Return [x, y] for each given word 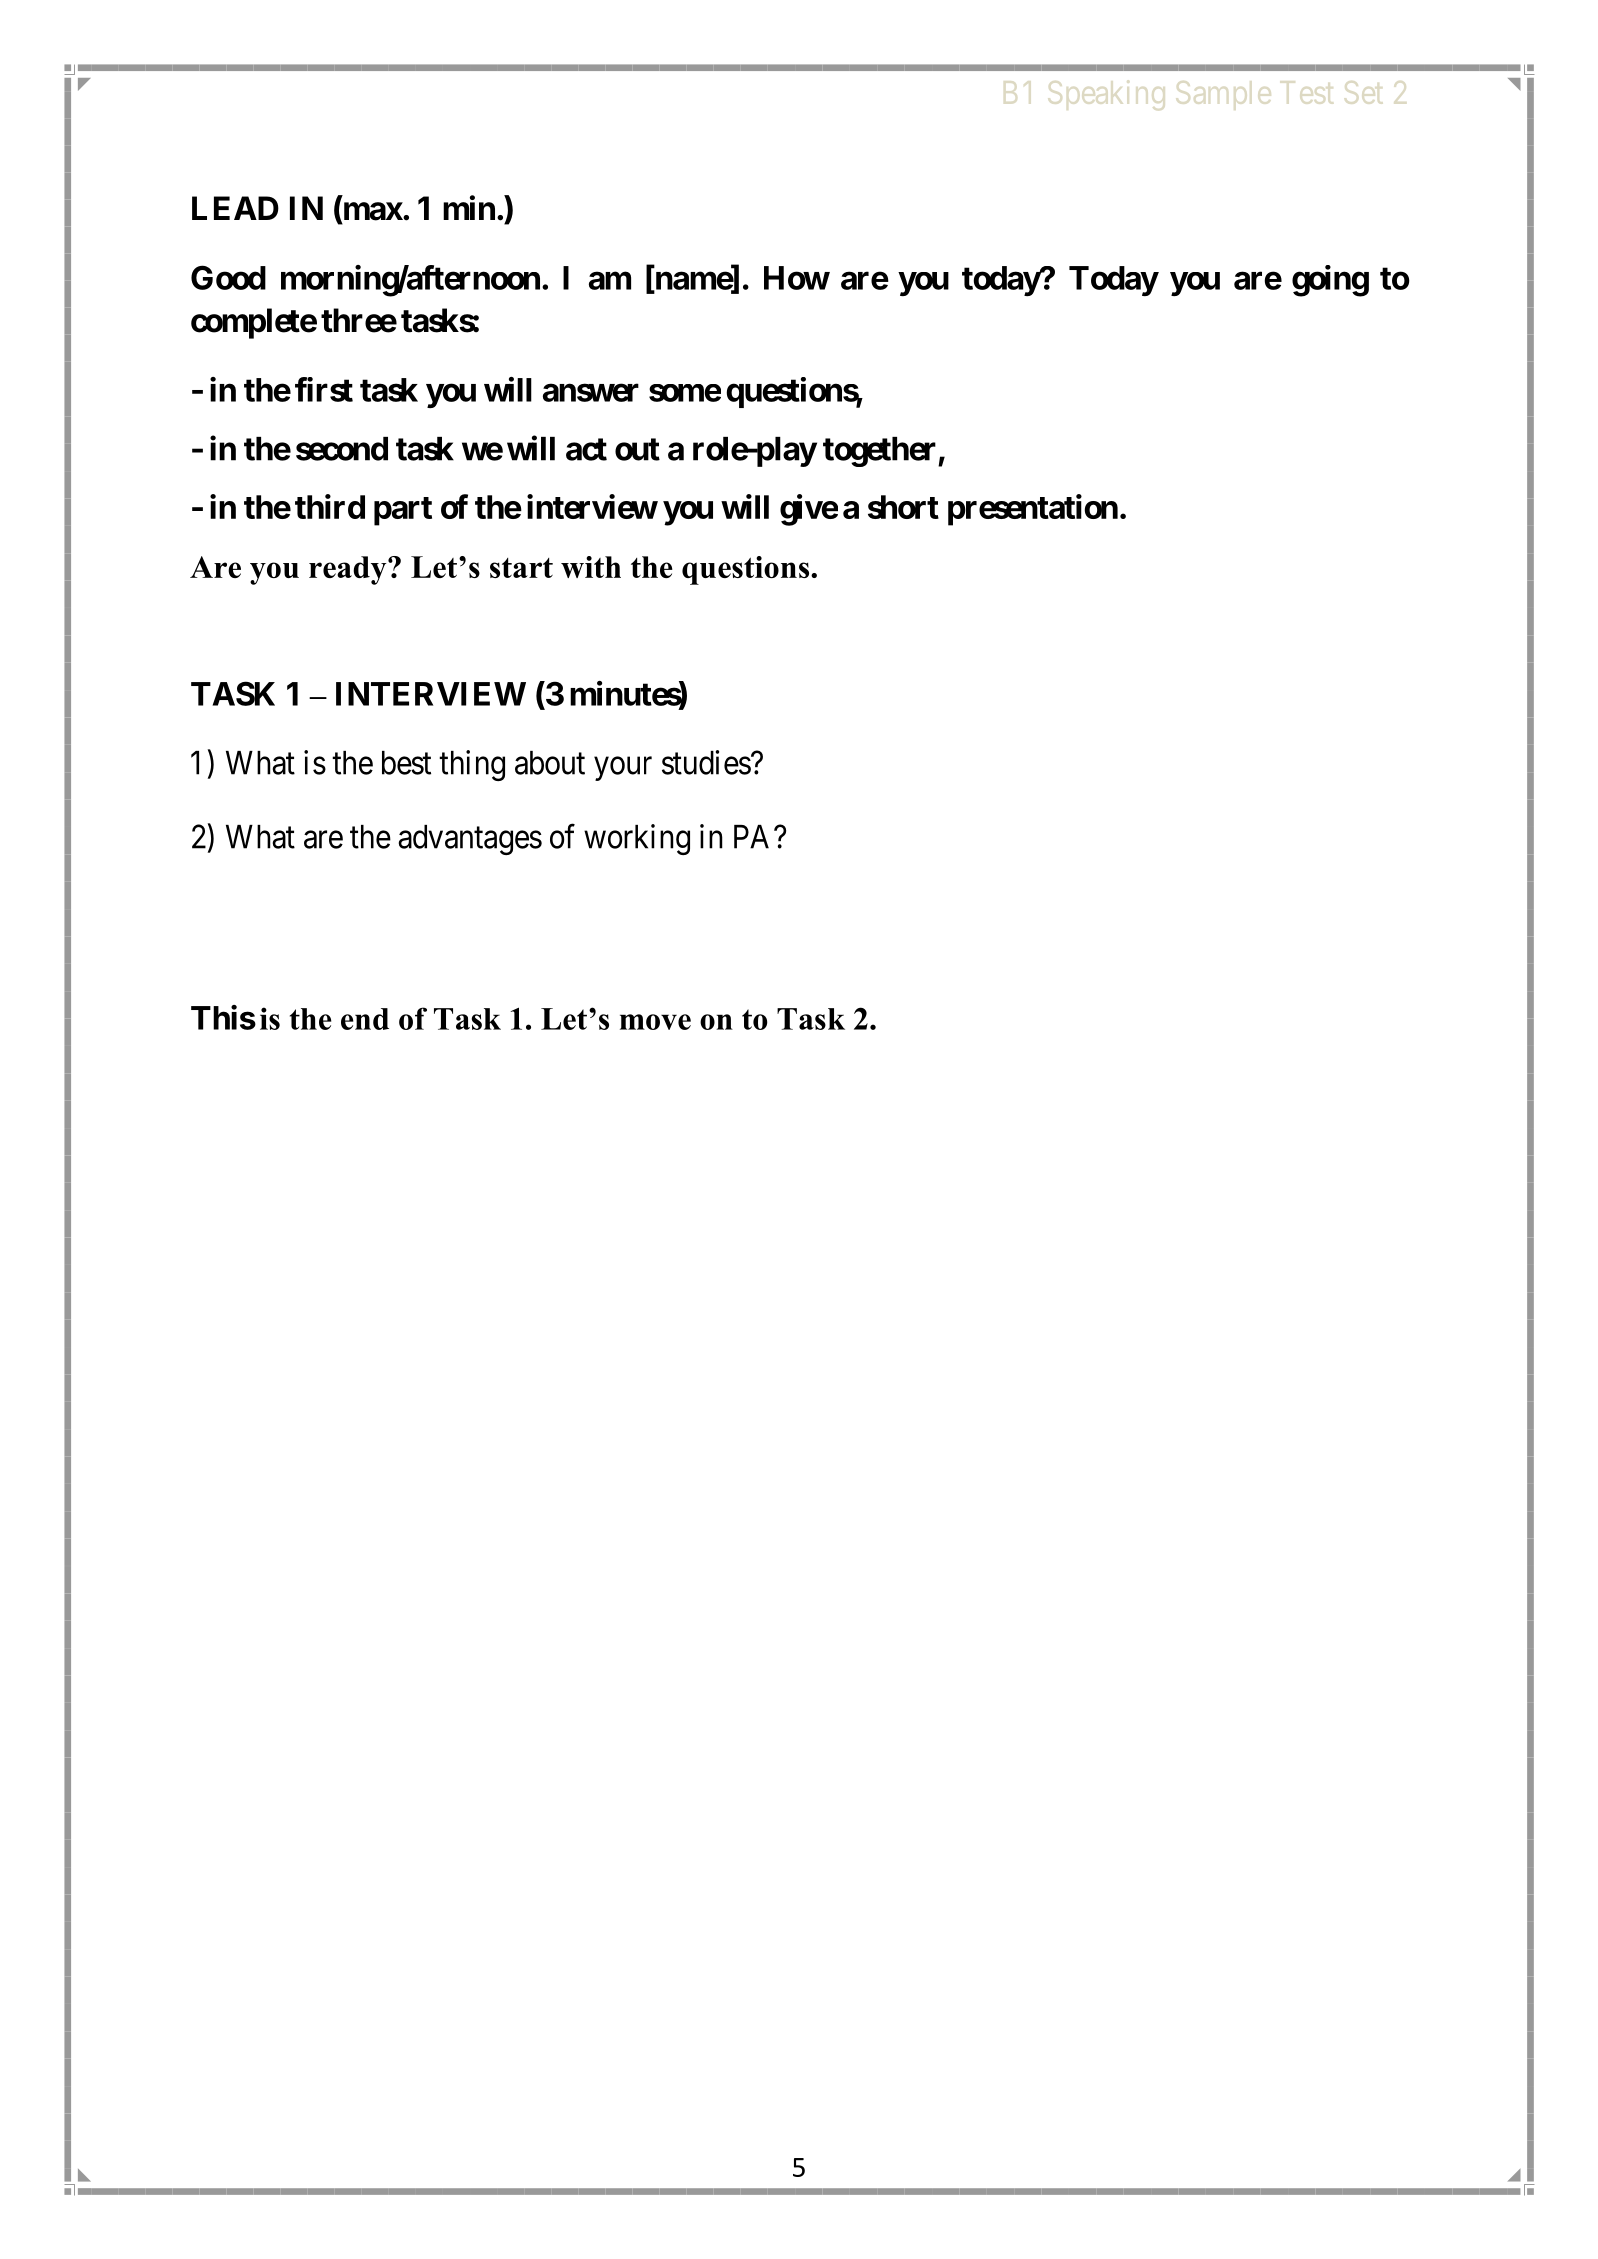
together [881, 452]
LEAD [235, 208]
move [655, 1022]
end [365, 1019]
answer [591, 393]
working [637, 839]
